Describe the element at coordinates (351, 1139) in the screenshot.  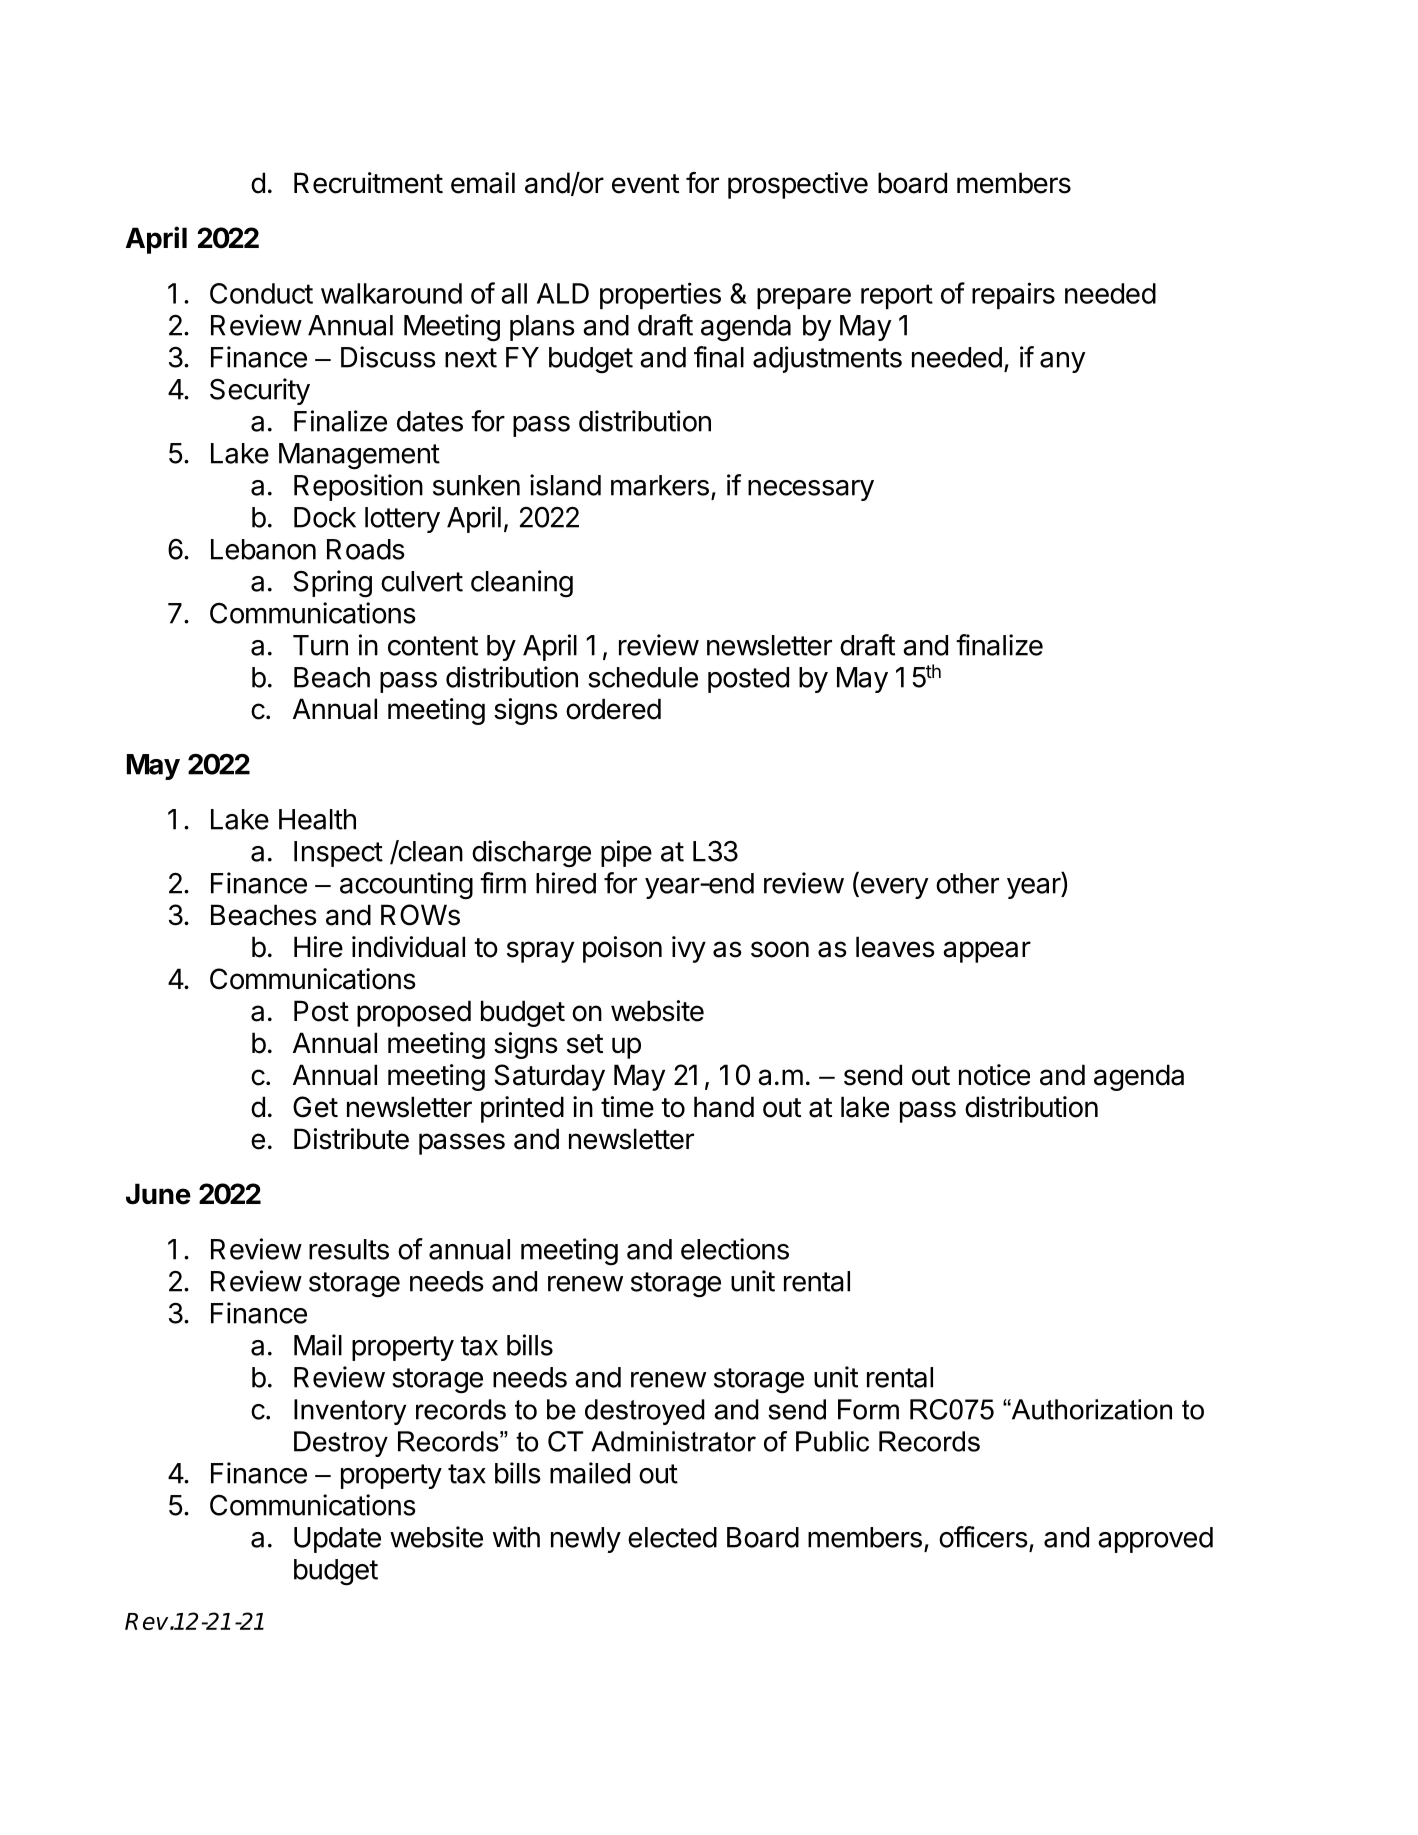
I see `Distribute` at that location.
